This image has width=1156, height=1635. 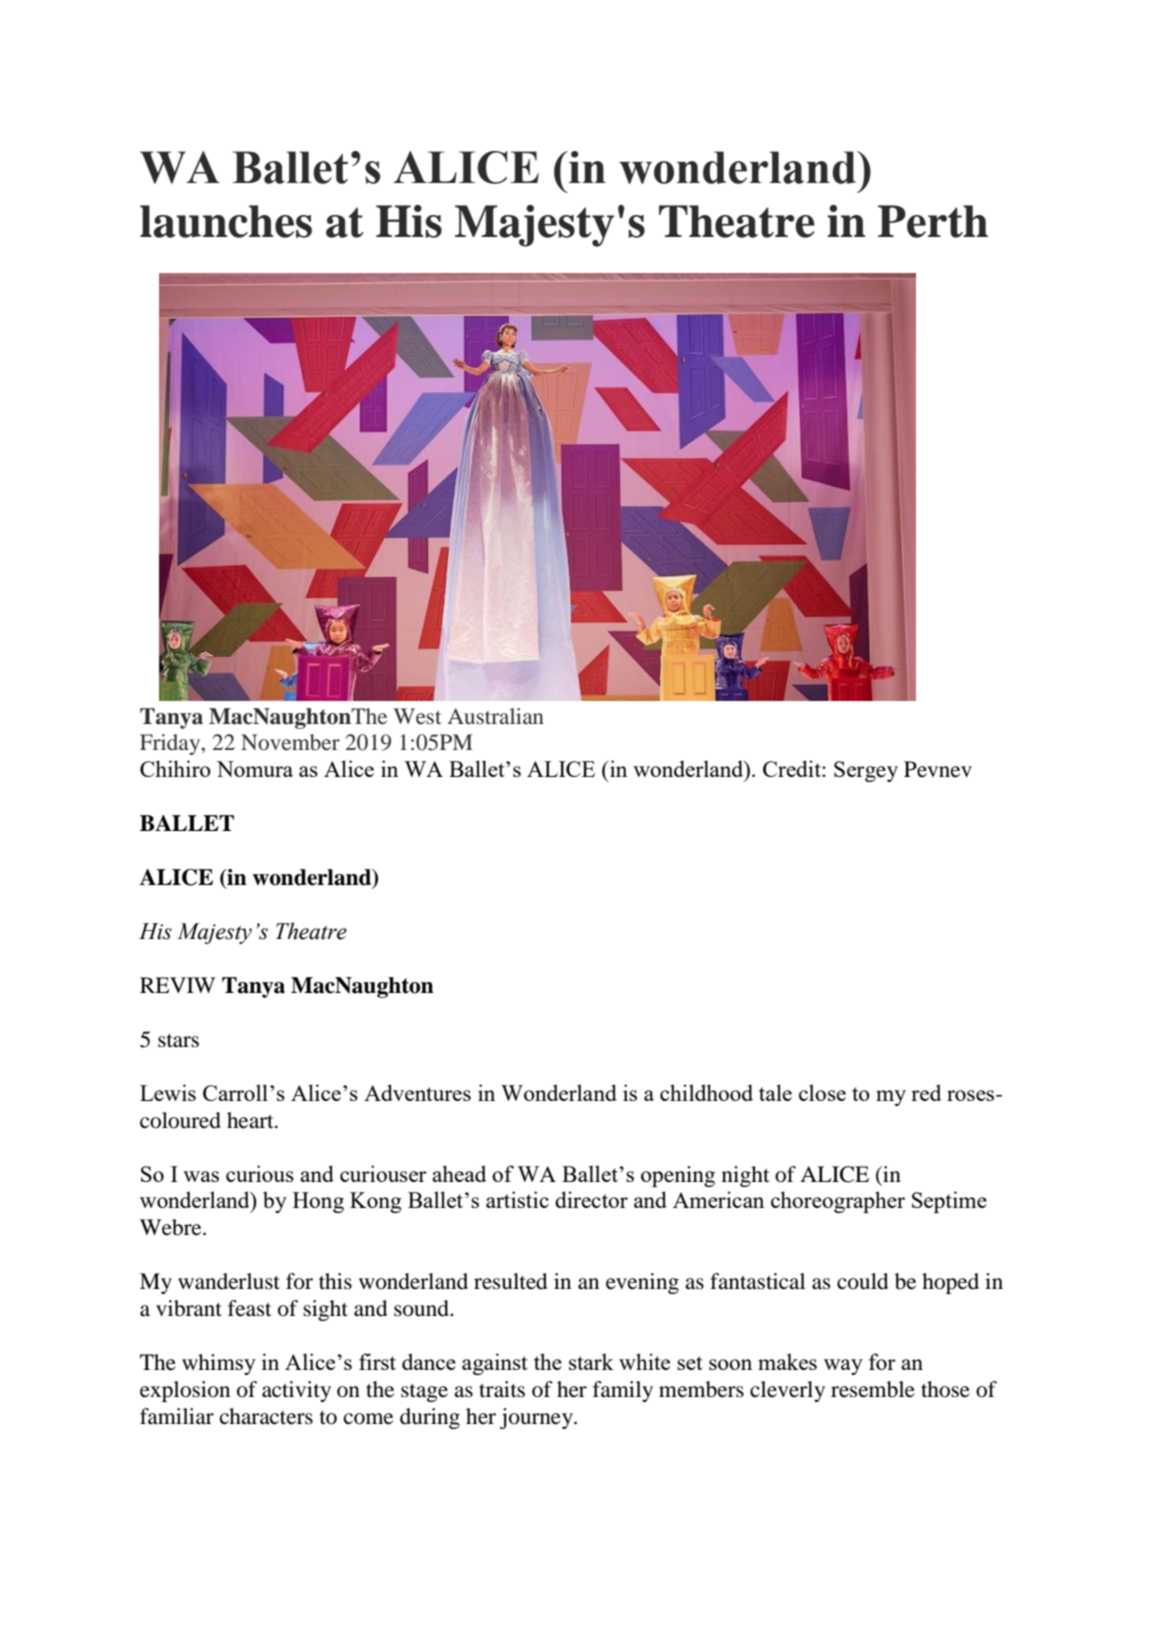 What do you see at coordinates (866, 771) in the image?
I see `Sergey` at bounding box center [866, 771].
